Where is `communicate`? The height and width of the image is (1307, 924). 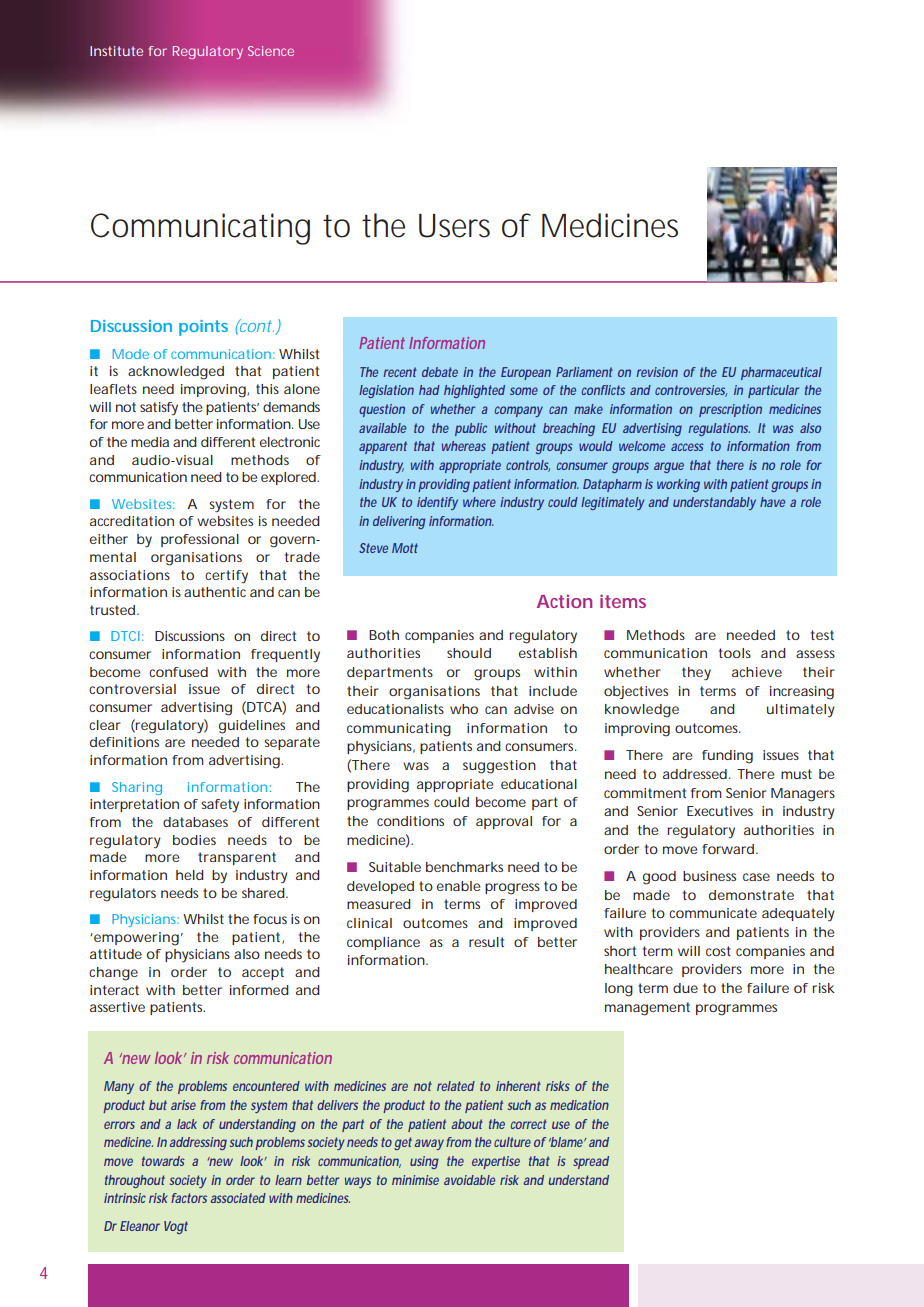
communicate is located at coordinates (713, 913).
